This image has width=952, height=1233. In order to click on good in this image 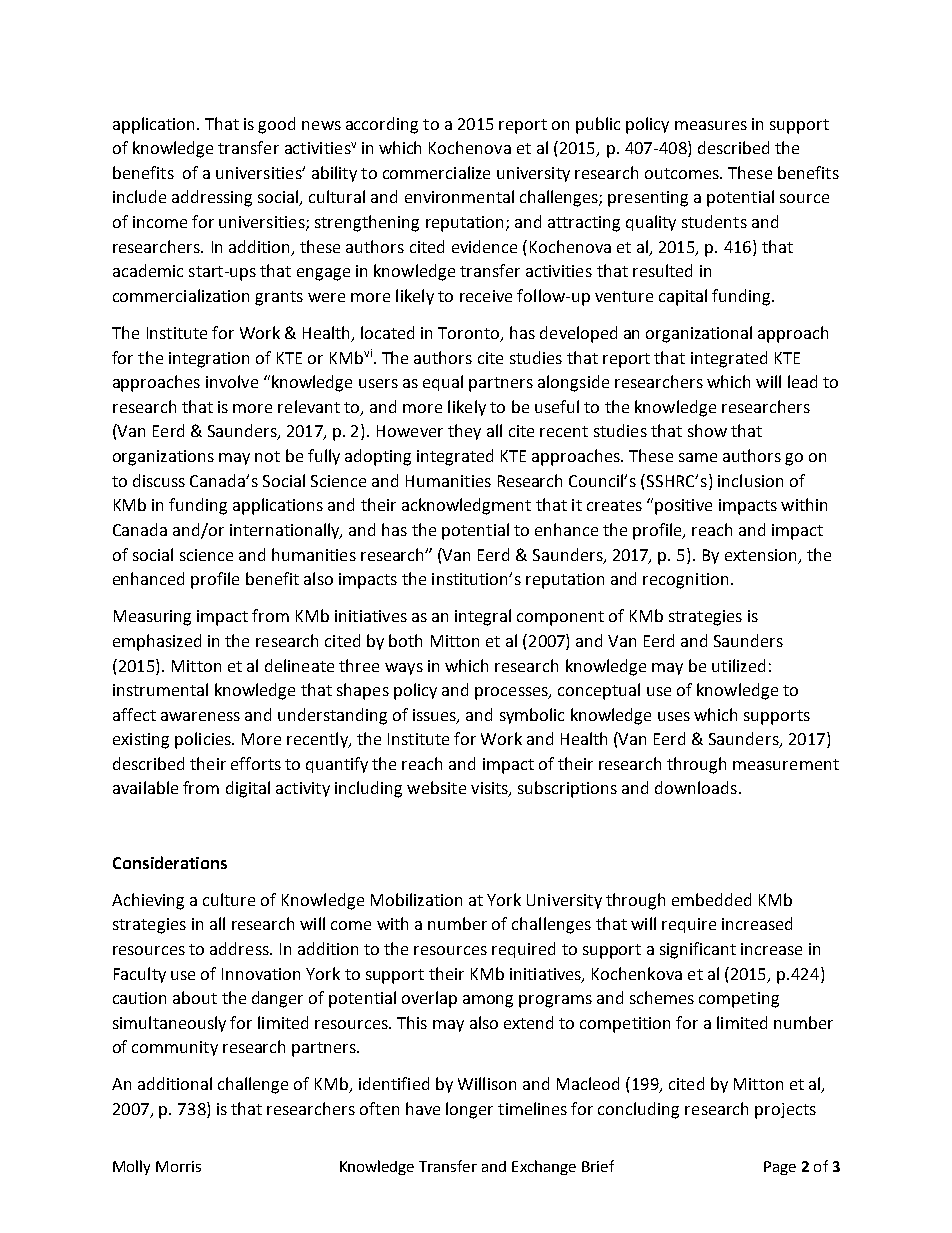, I will do `click(276, 125)`.
